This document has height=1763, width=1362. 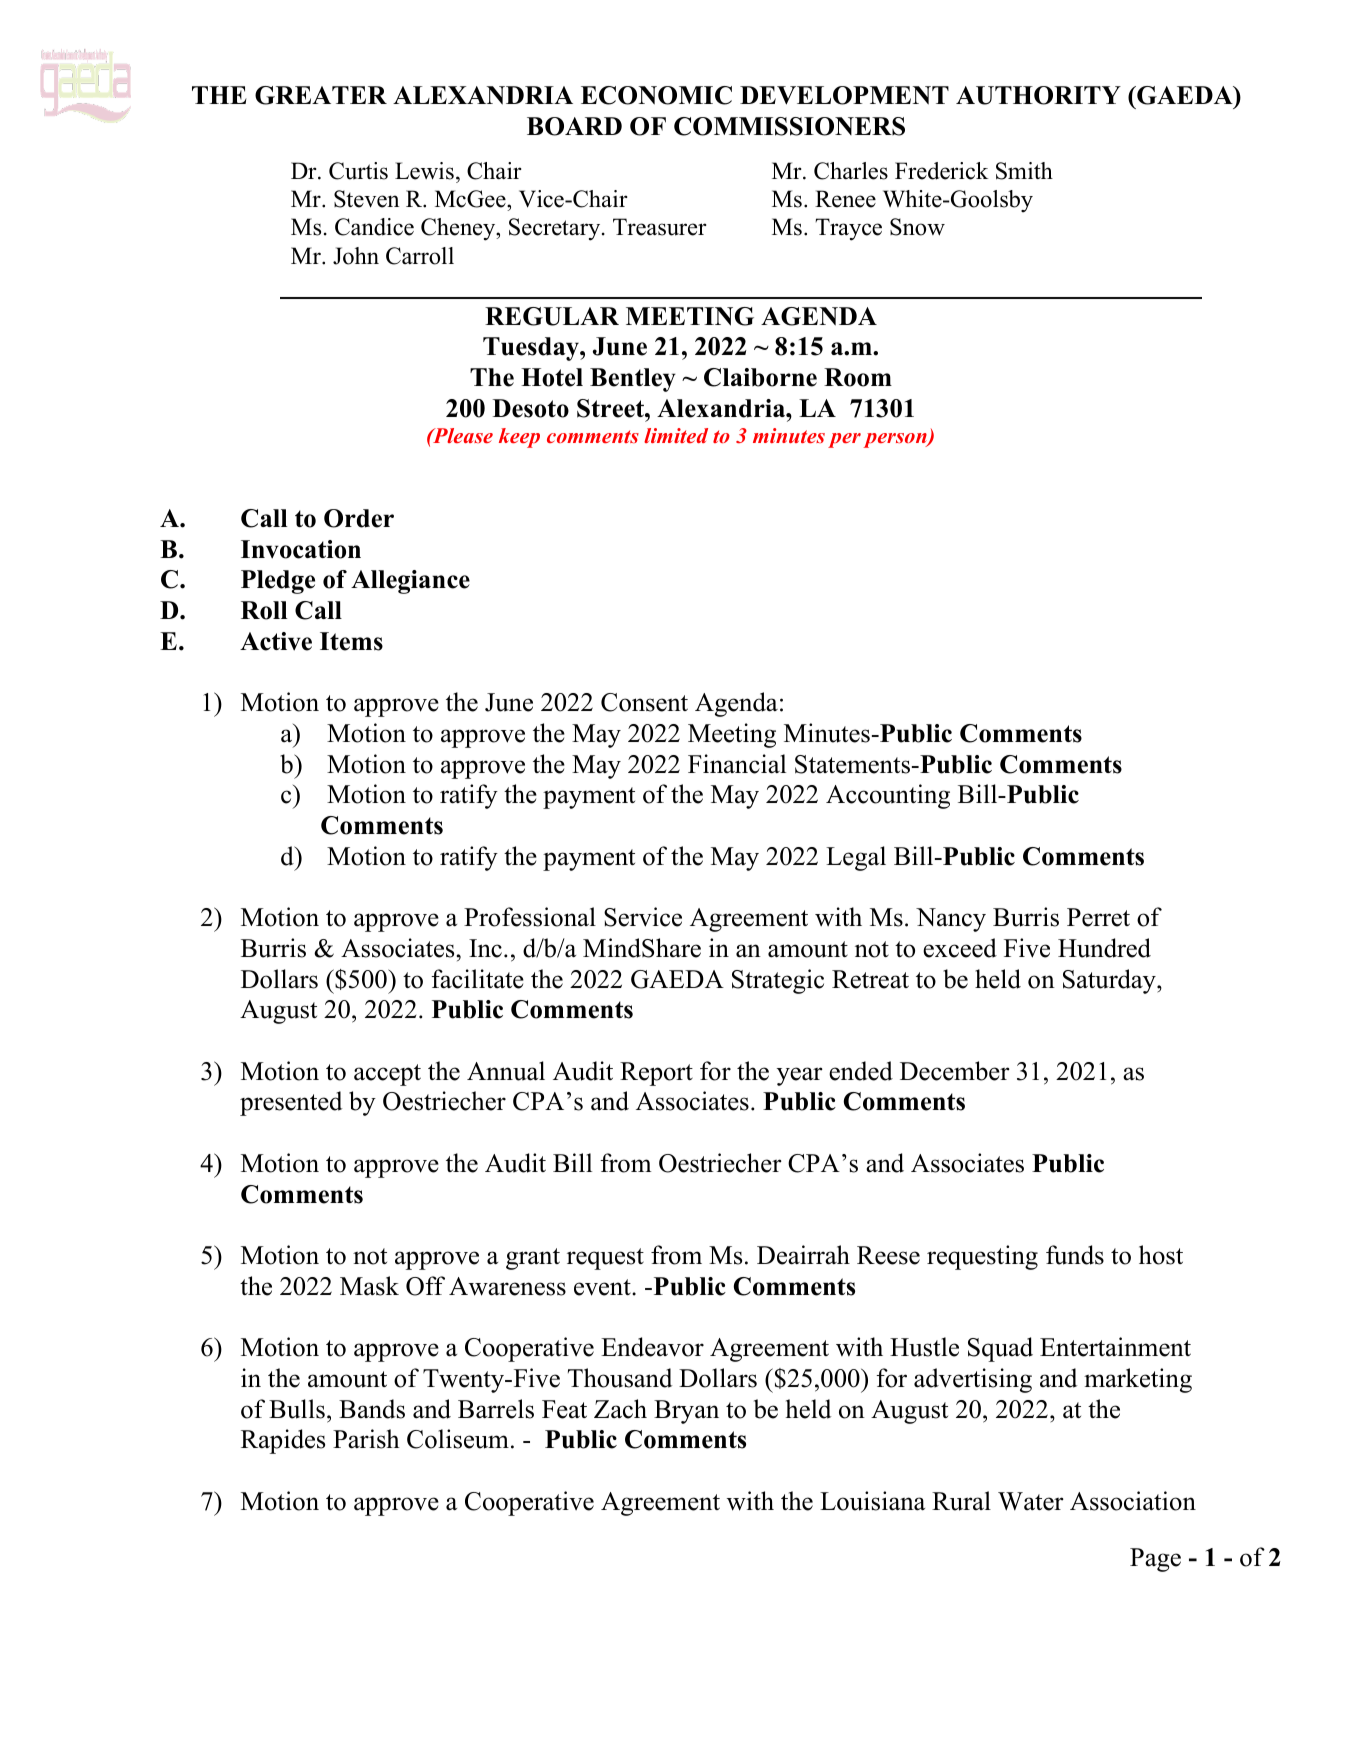 What do you see at coordinates (656, 1074) in the document?
I see `Report` at bounding box center [656, 1074].
